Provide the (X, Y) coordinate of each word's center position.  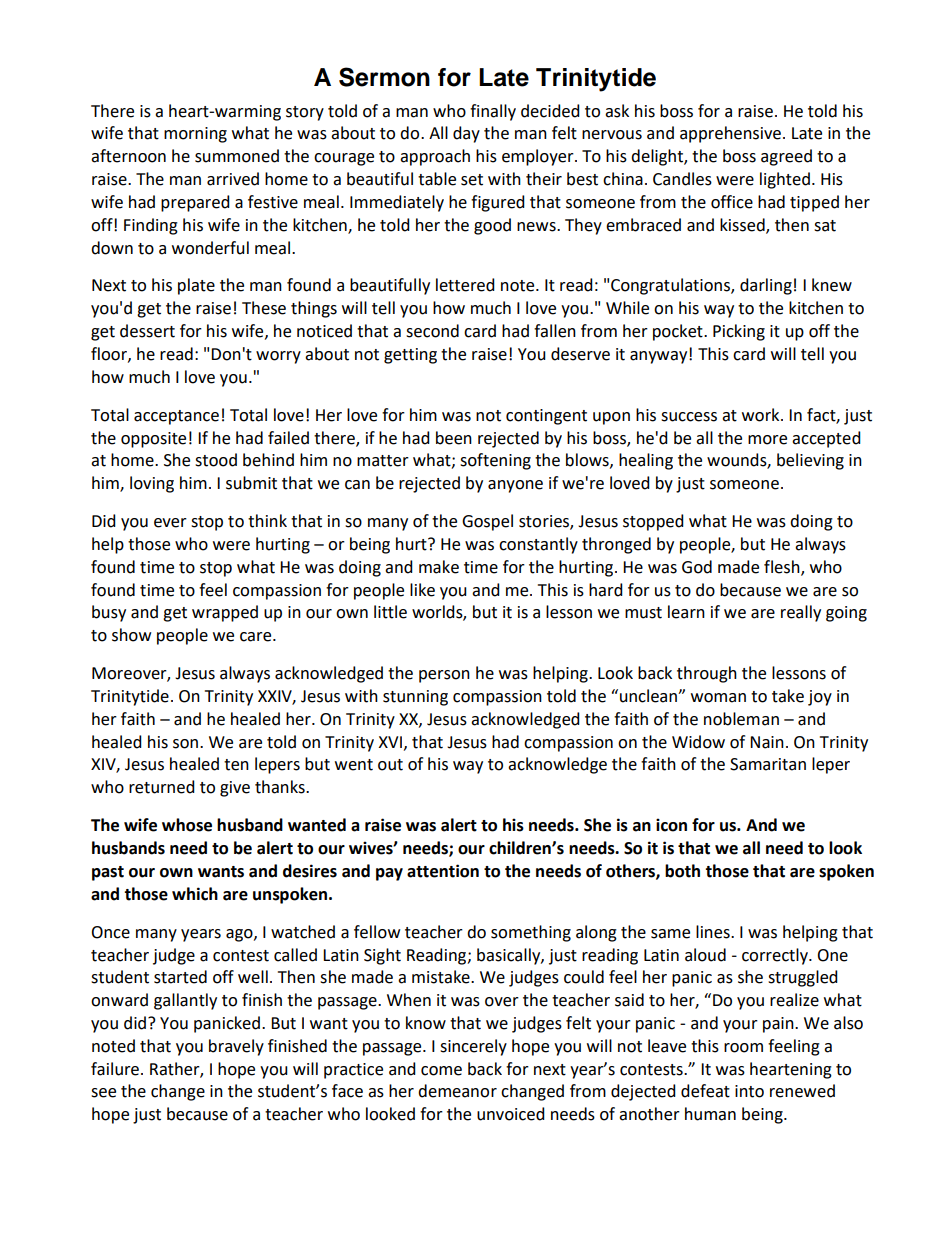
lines (714, 932)
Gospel (487, 522)
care (257, 637)
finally (493, 112)
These (264, 308)
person (444, 676)
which (195, 894)
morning (195, 135)
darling (766, 286)
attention (443, 871)
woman (718, 698)
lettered (465, 285)
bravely (236, 1047)
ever (170, 523)
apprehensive (732, 134)
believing (810, 461)
